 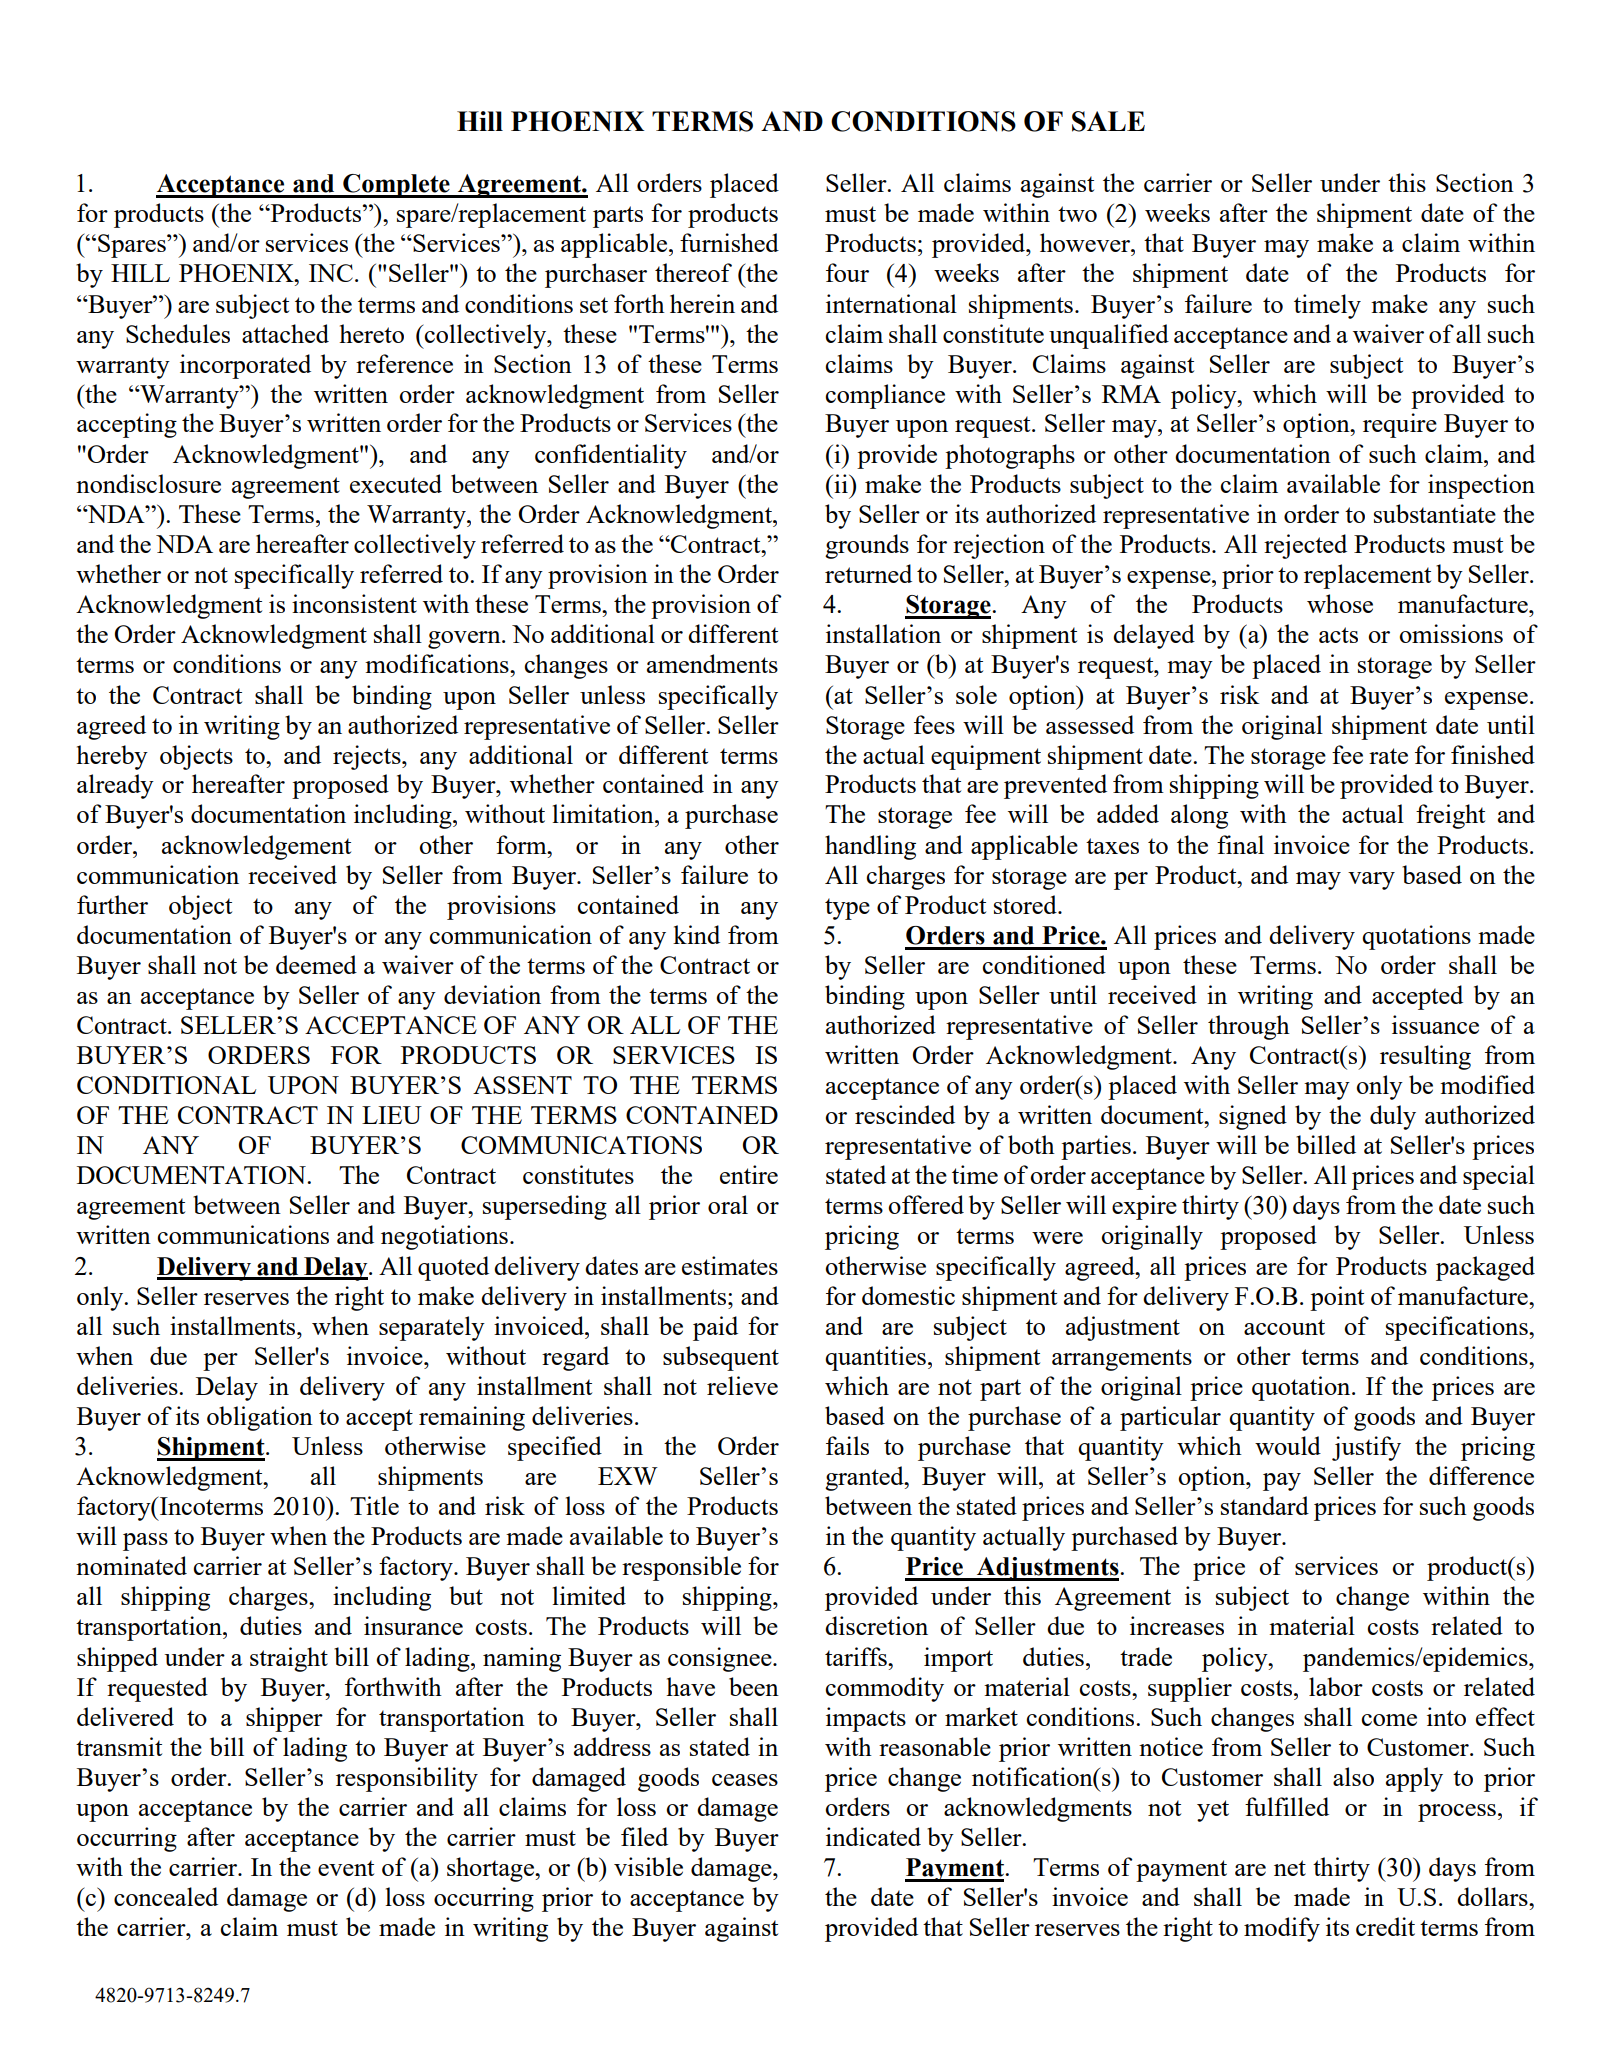 What do you see at coordinates (729, 242) in the page?
I see `furnished` at bounding box center [729, 242].
